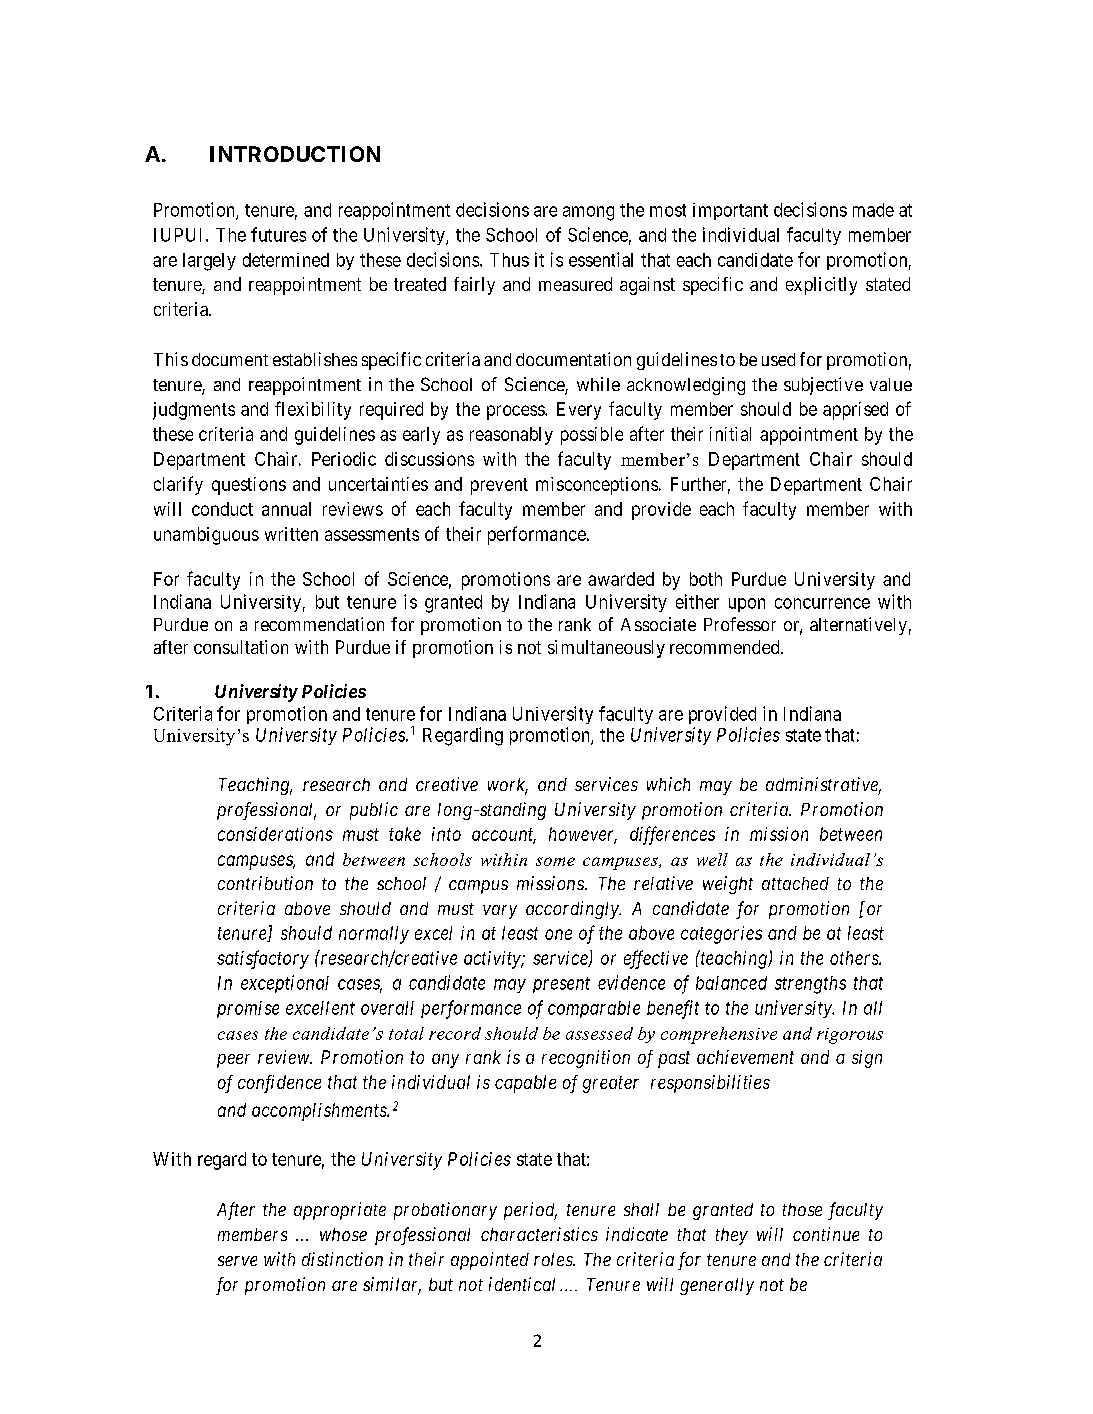  I want to click on work, so click(508, 786).
